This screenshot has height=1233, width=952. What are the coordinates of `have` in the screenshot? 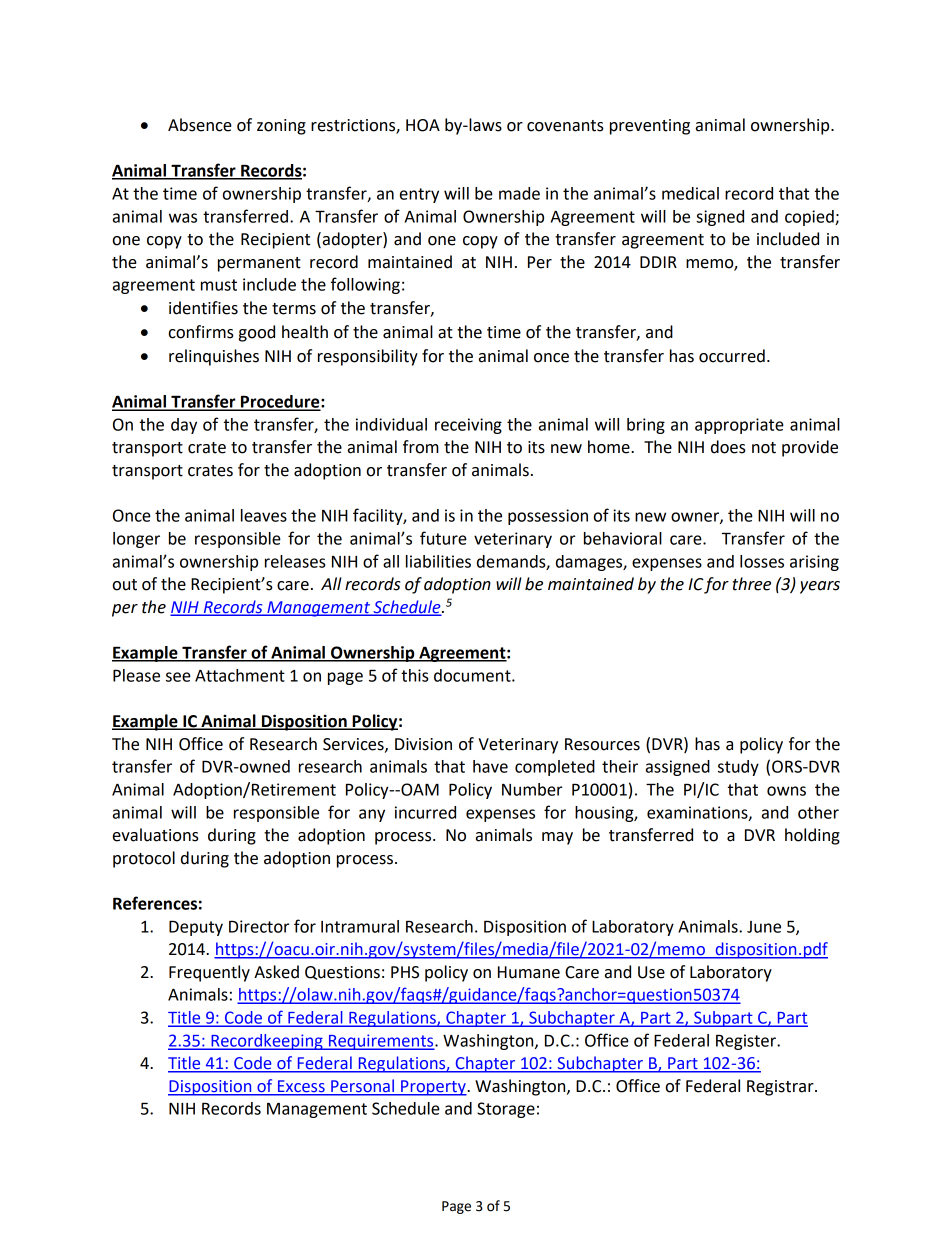 It's located at (490, 766).
